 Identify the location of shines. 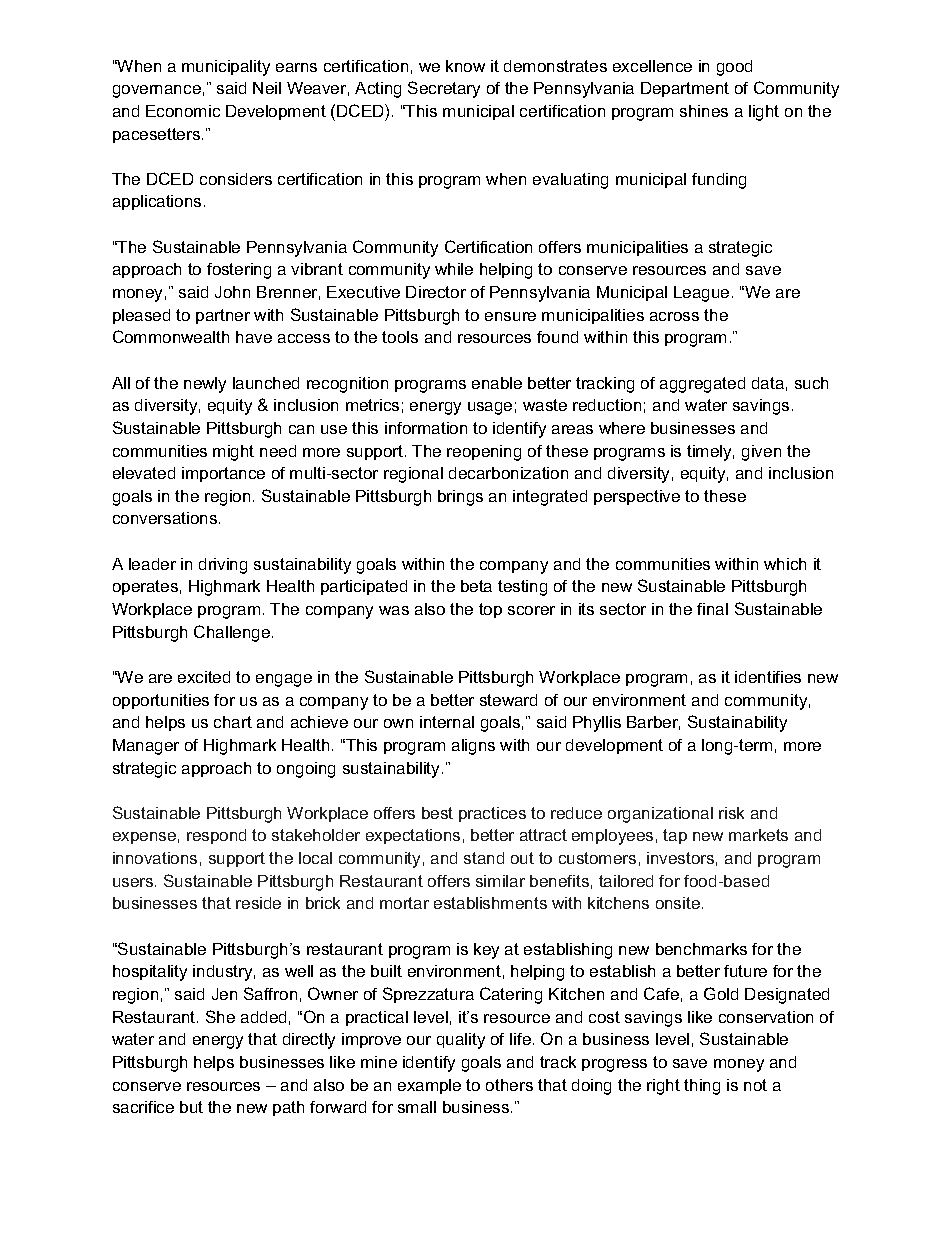
(704, 111).
